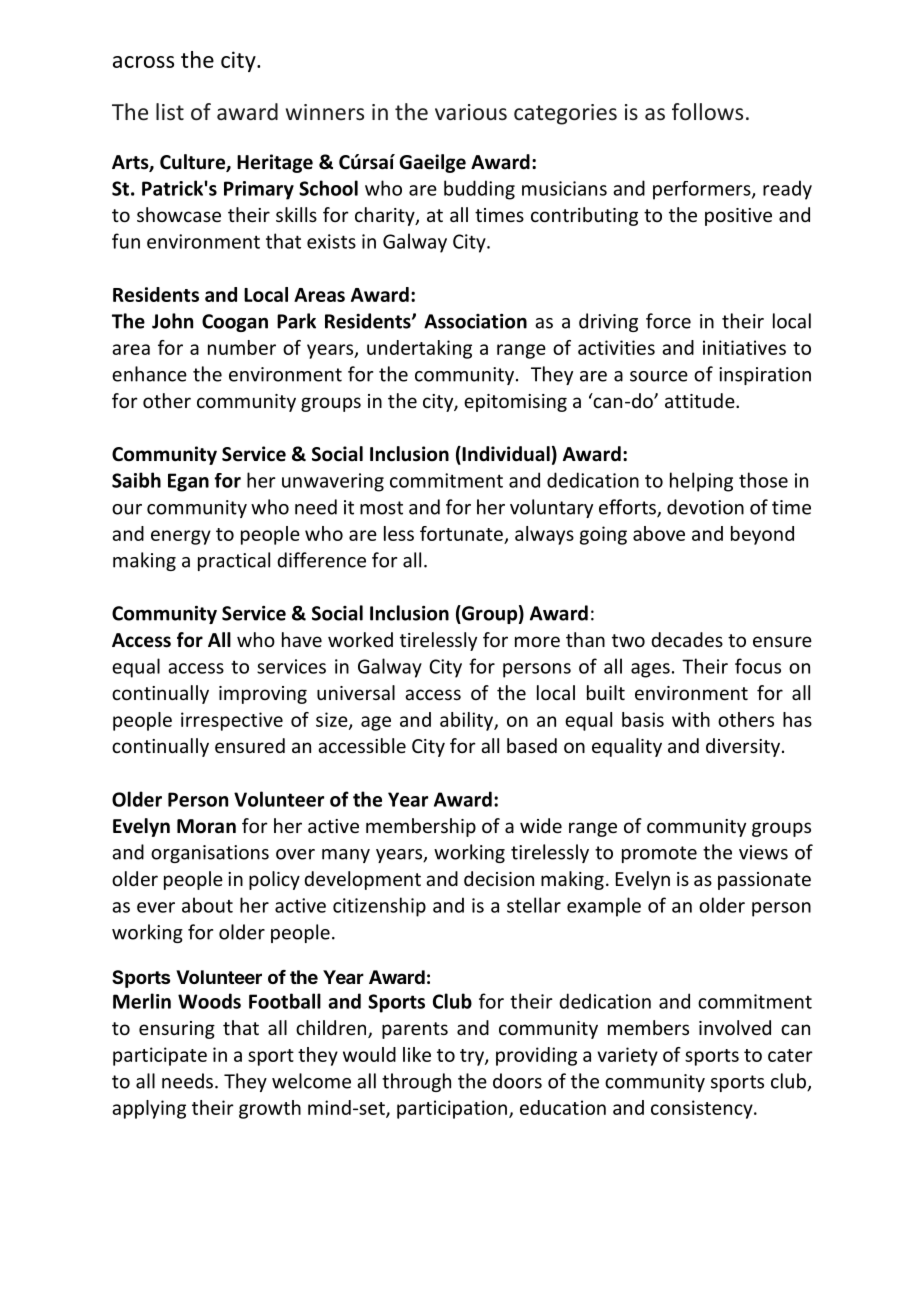 This image has width=924, height=1308. What do you see at coordinates (505, 455) in the image?
I see `Individual` at bounding box center [505, 455].
